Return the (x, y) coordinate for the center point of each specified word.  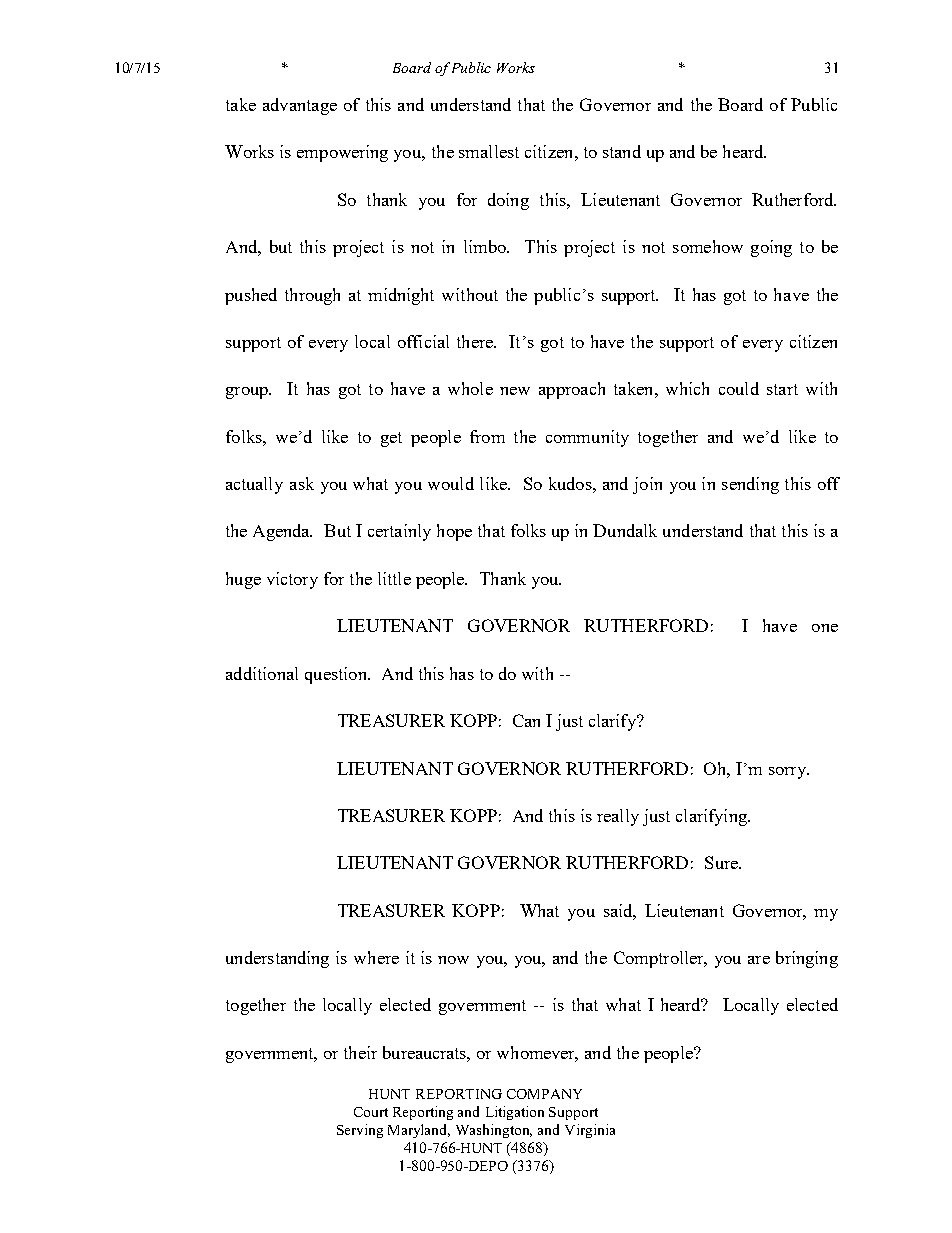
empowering (342, 153)
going (771, 248)
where (376, 957)
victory (292, 580)
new (515, 391)
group (248, 393)
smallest (489, 151)
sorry (788, 773)
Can (526, 720)
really (618, 817)
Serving (360, 1131)
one (825, 628)
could (739, 388)
